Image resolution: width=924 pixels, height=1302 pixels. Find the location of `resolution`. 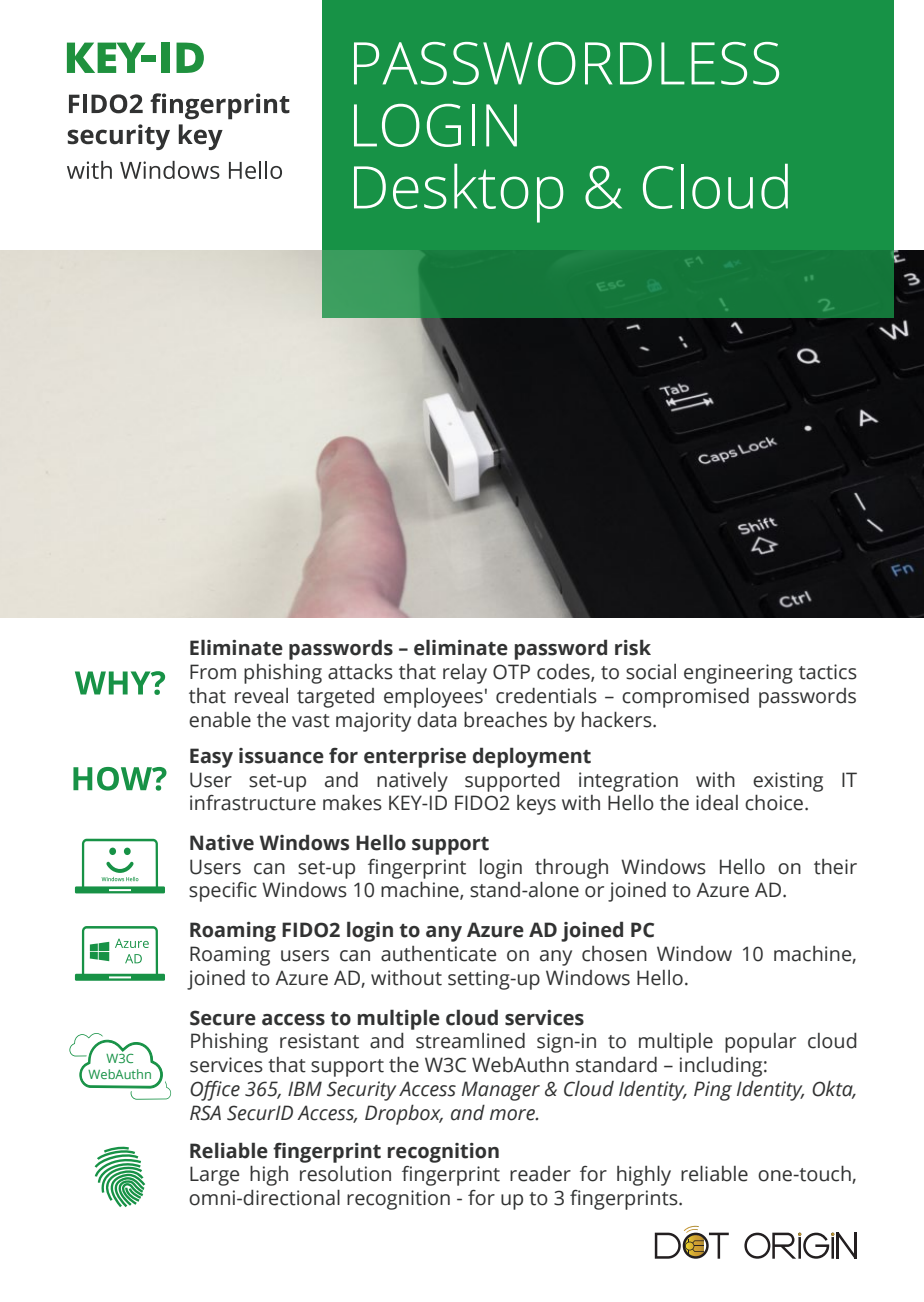

resolution is located at coordinates (345, 1173).
